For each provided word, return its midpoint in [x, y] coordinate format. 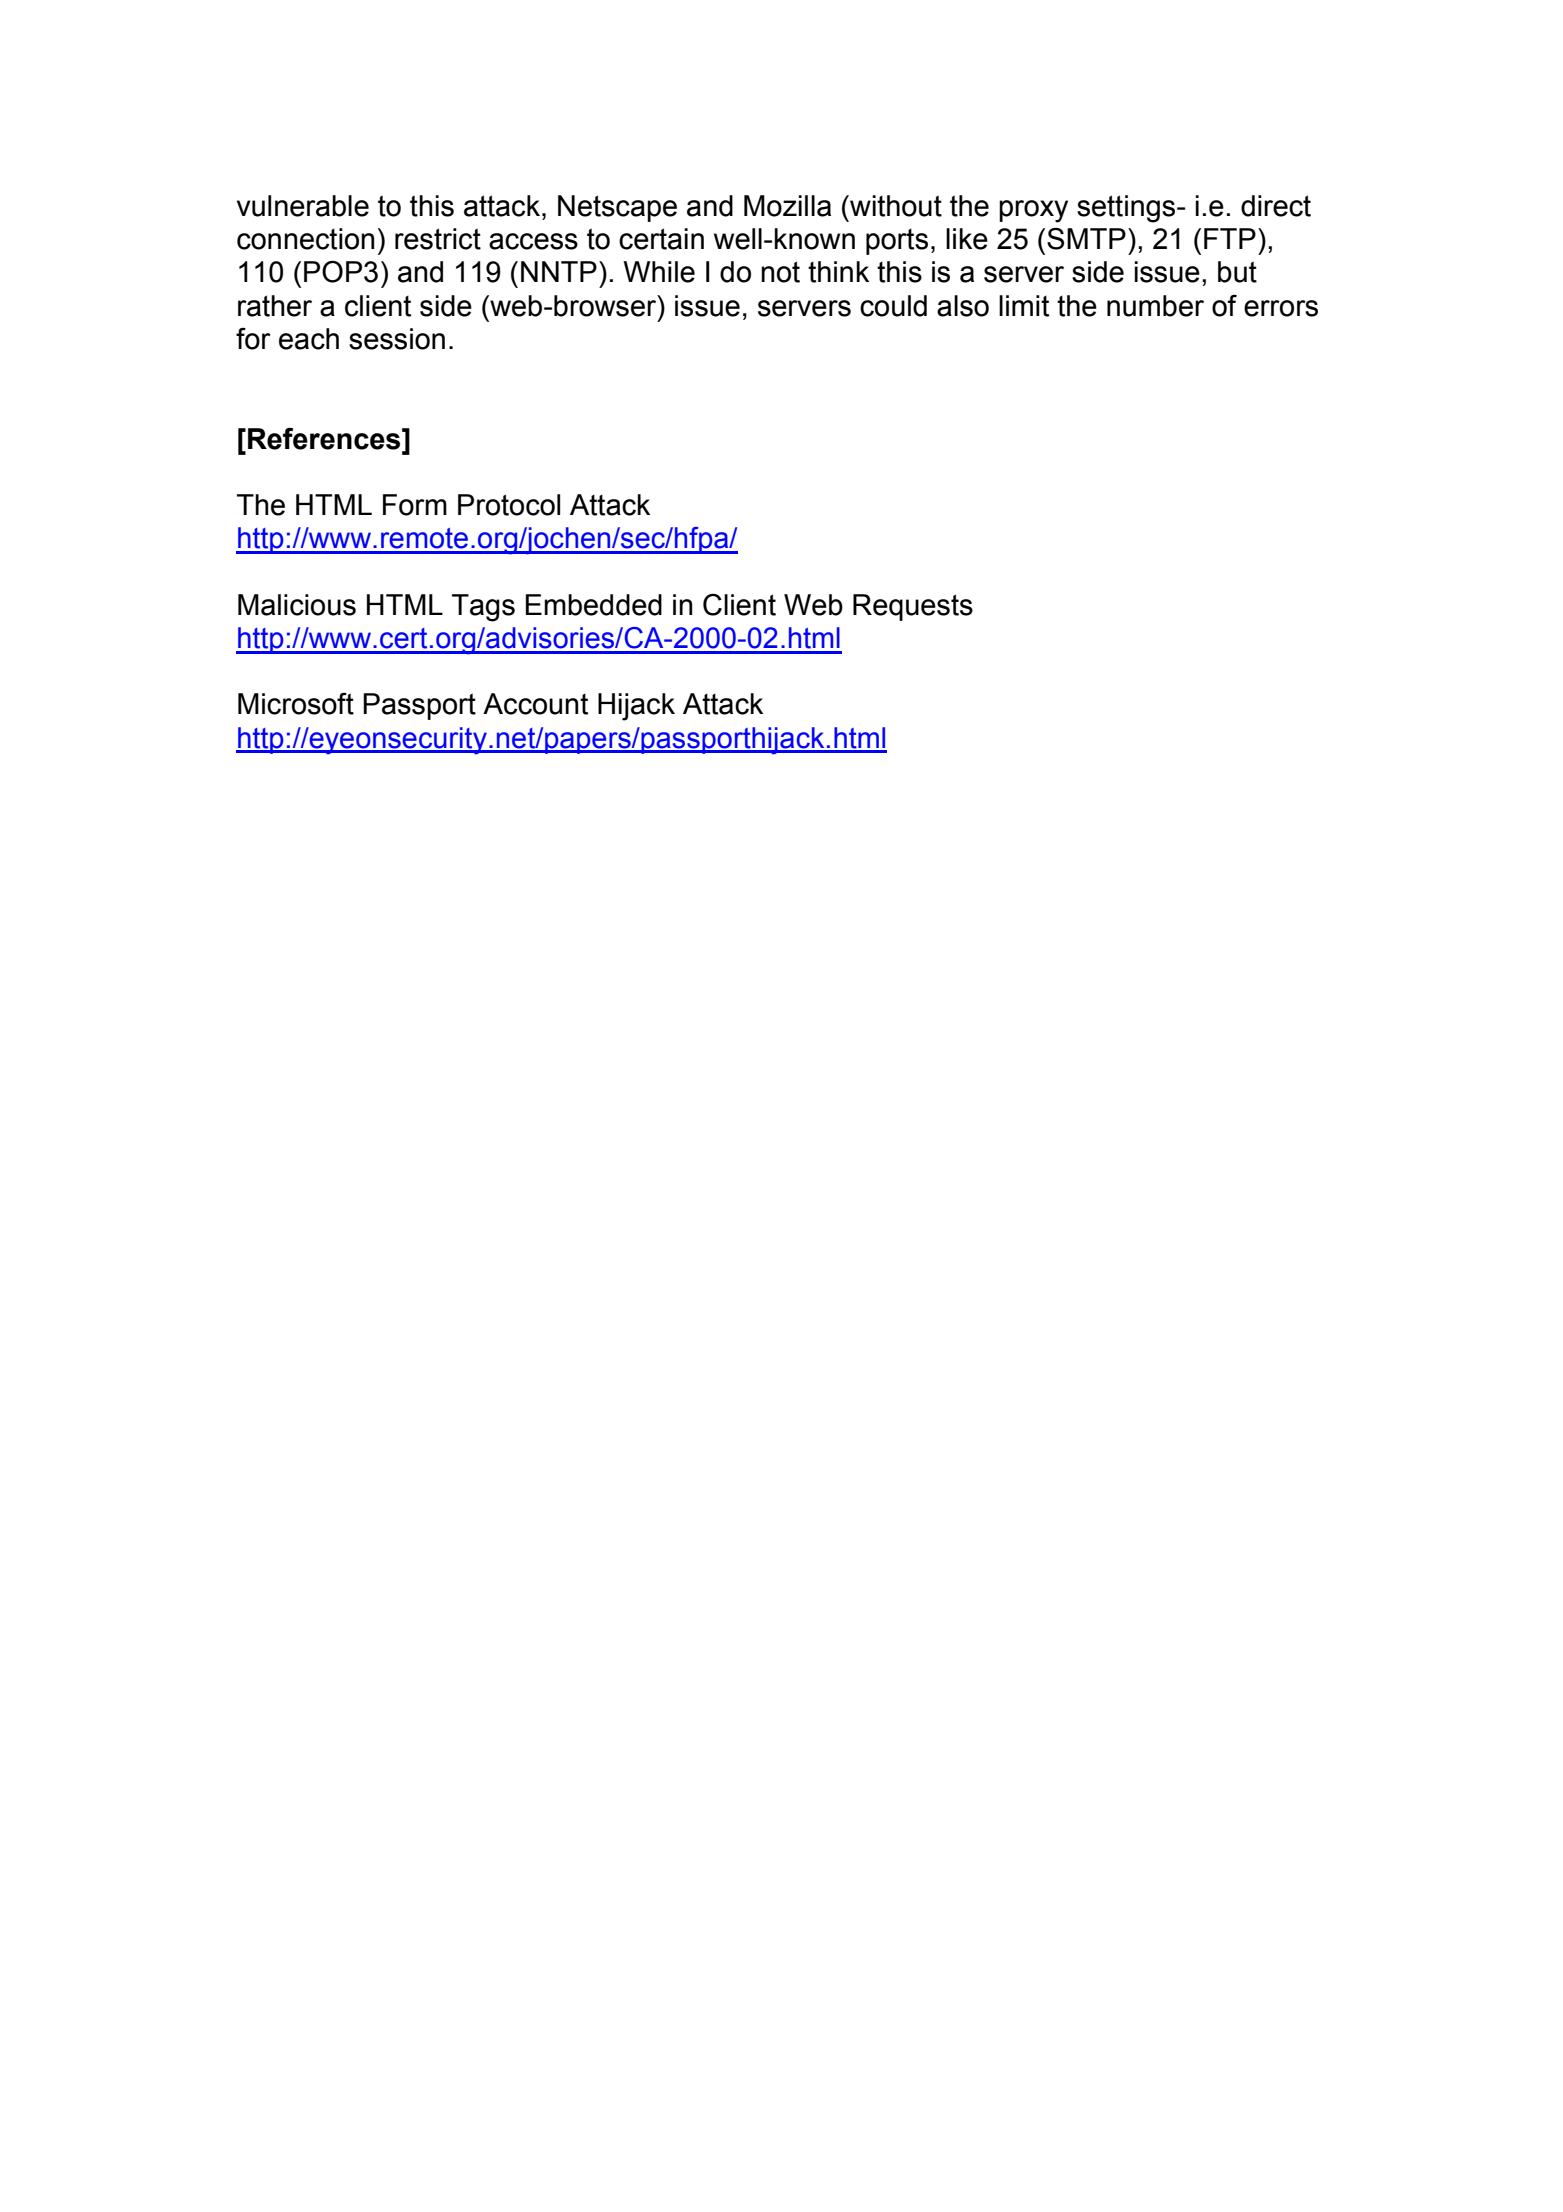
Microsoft [296, 704]
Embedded [594, 605]
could [893, 306]
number [1155, 306]
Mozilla [787, 206]
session [397, 339]
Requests [913, 607]
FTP [1230, 238]
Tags [483, 608]
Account [535, 704]
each [309, 339]
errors [1281, 308]
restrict [438, 239]
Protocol [509, 505]
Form [415, 505]
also [963, 306]
